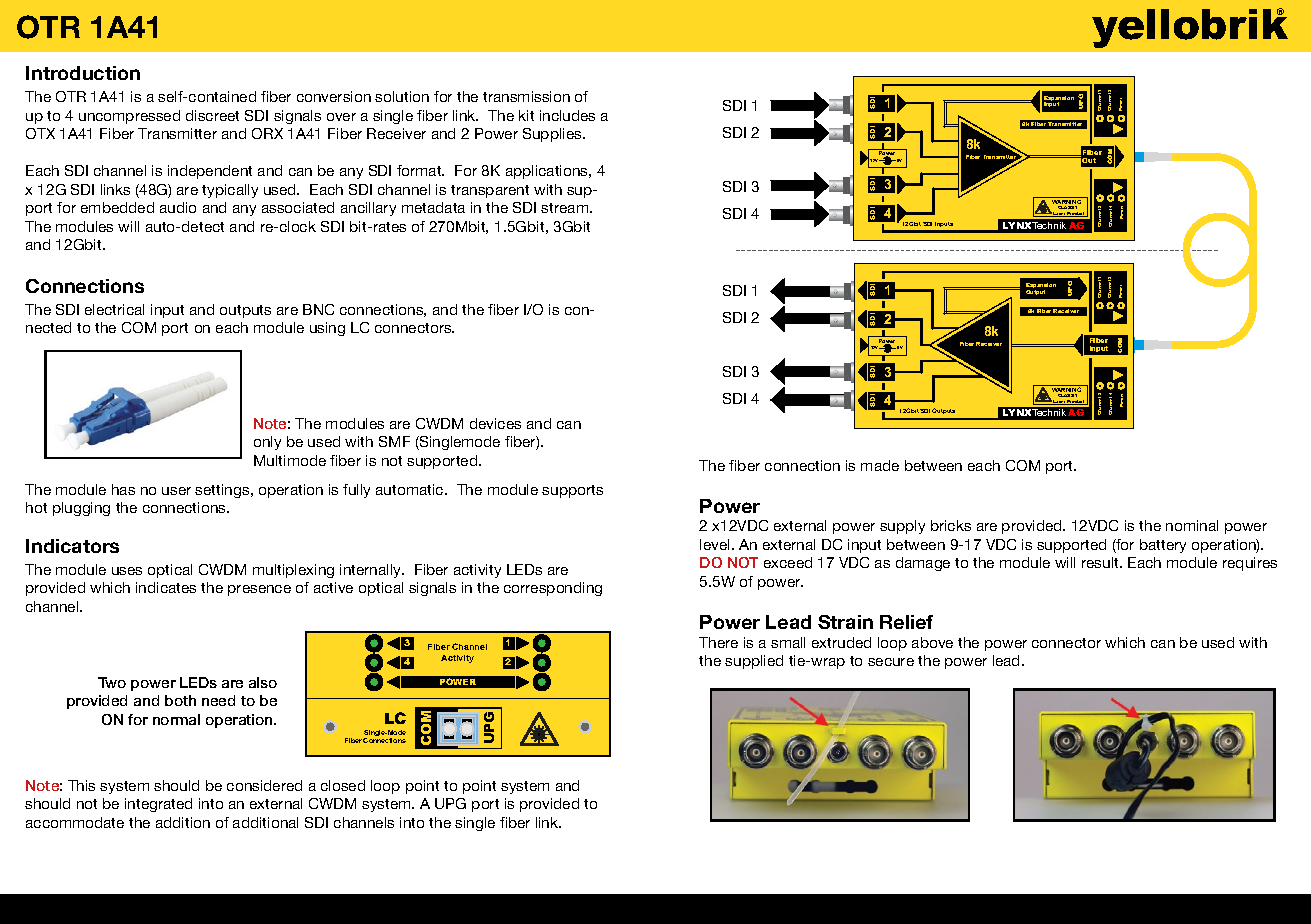  I want to click on includes, so click(567, 115).
